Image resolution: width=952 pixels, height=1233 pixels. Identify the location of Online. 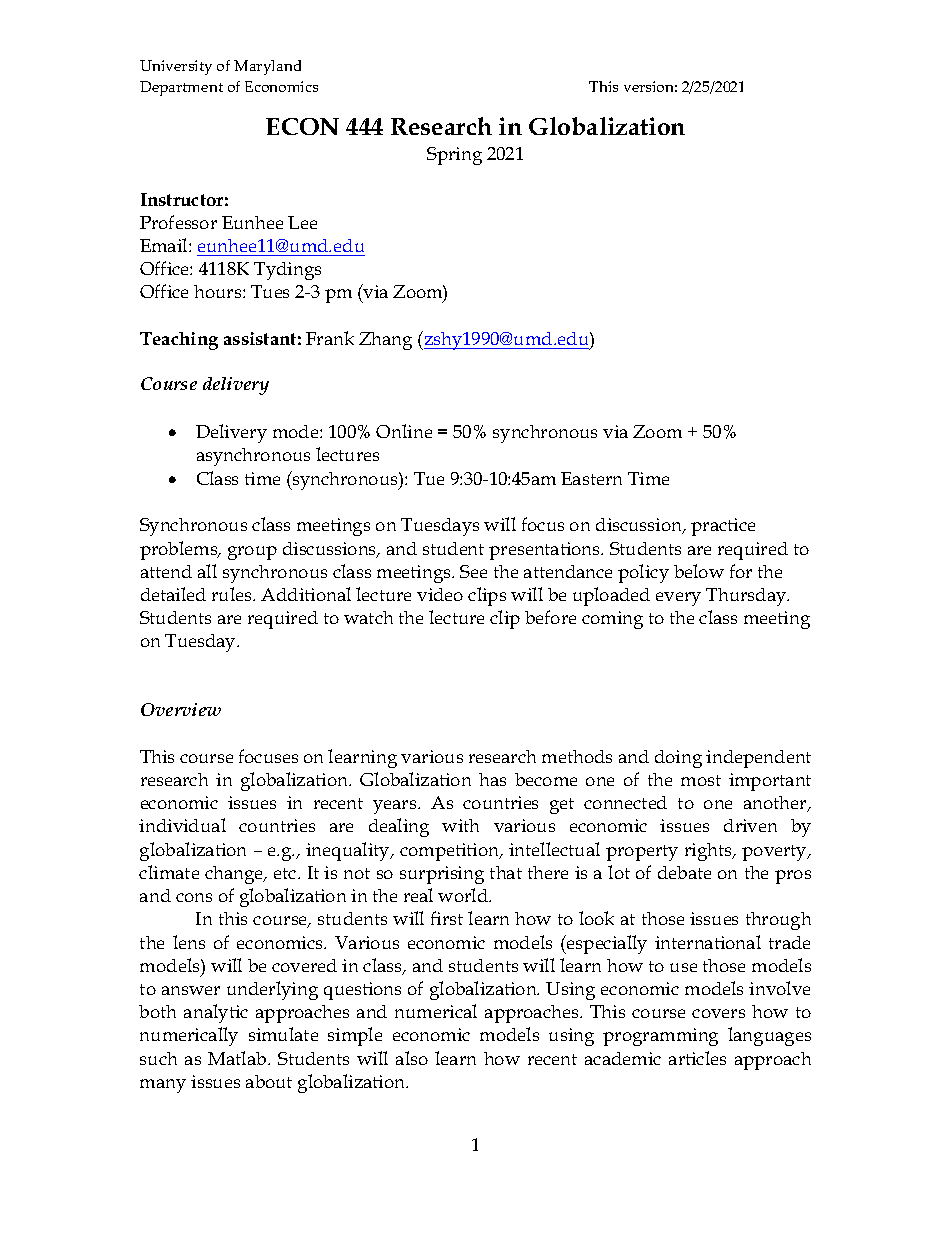
(404, 431).
